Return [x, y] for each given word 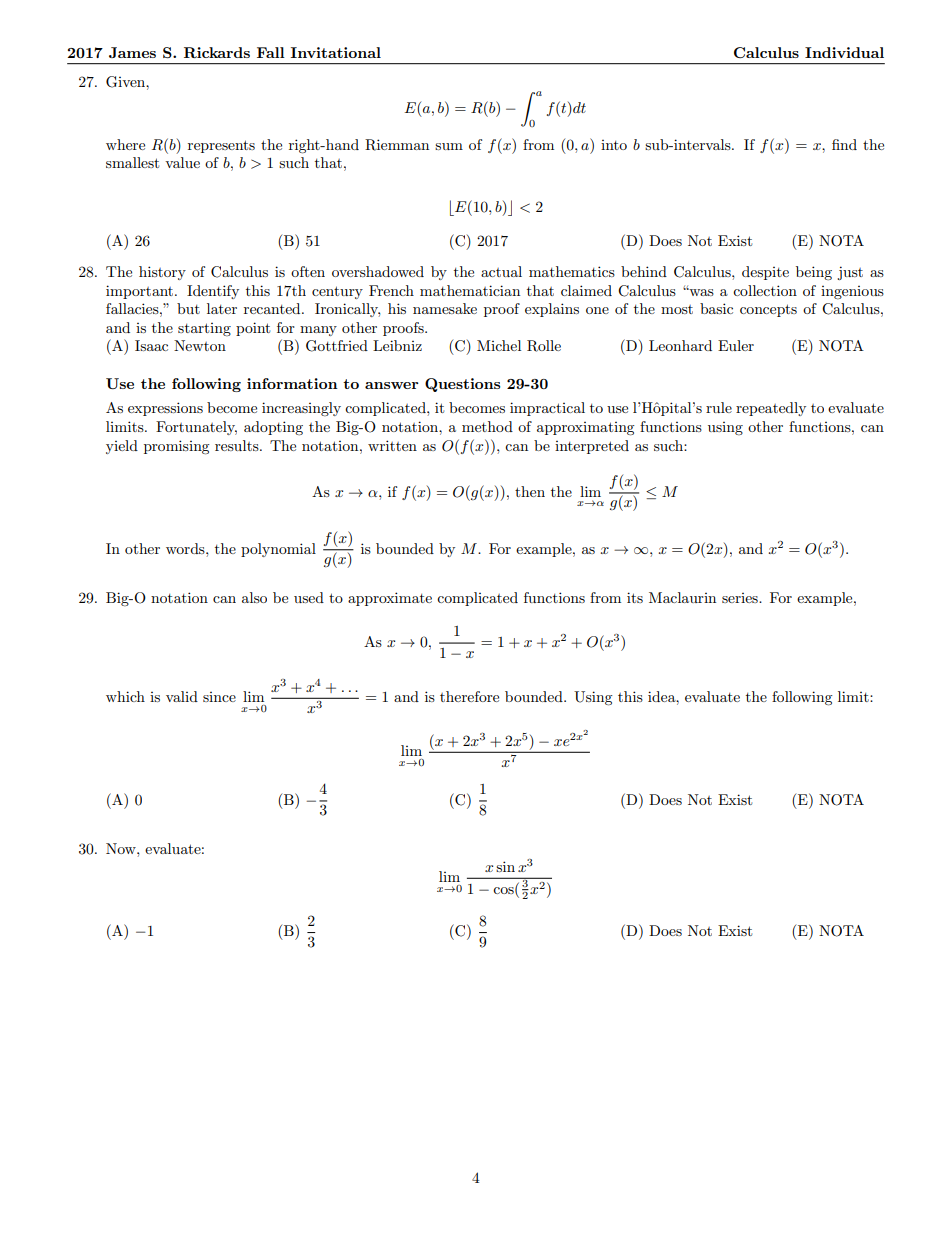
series [741, 598]
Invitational [336, 52]
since [219, 697]
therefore [469, 696]
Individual [844, 52]
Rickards [217, 52]
